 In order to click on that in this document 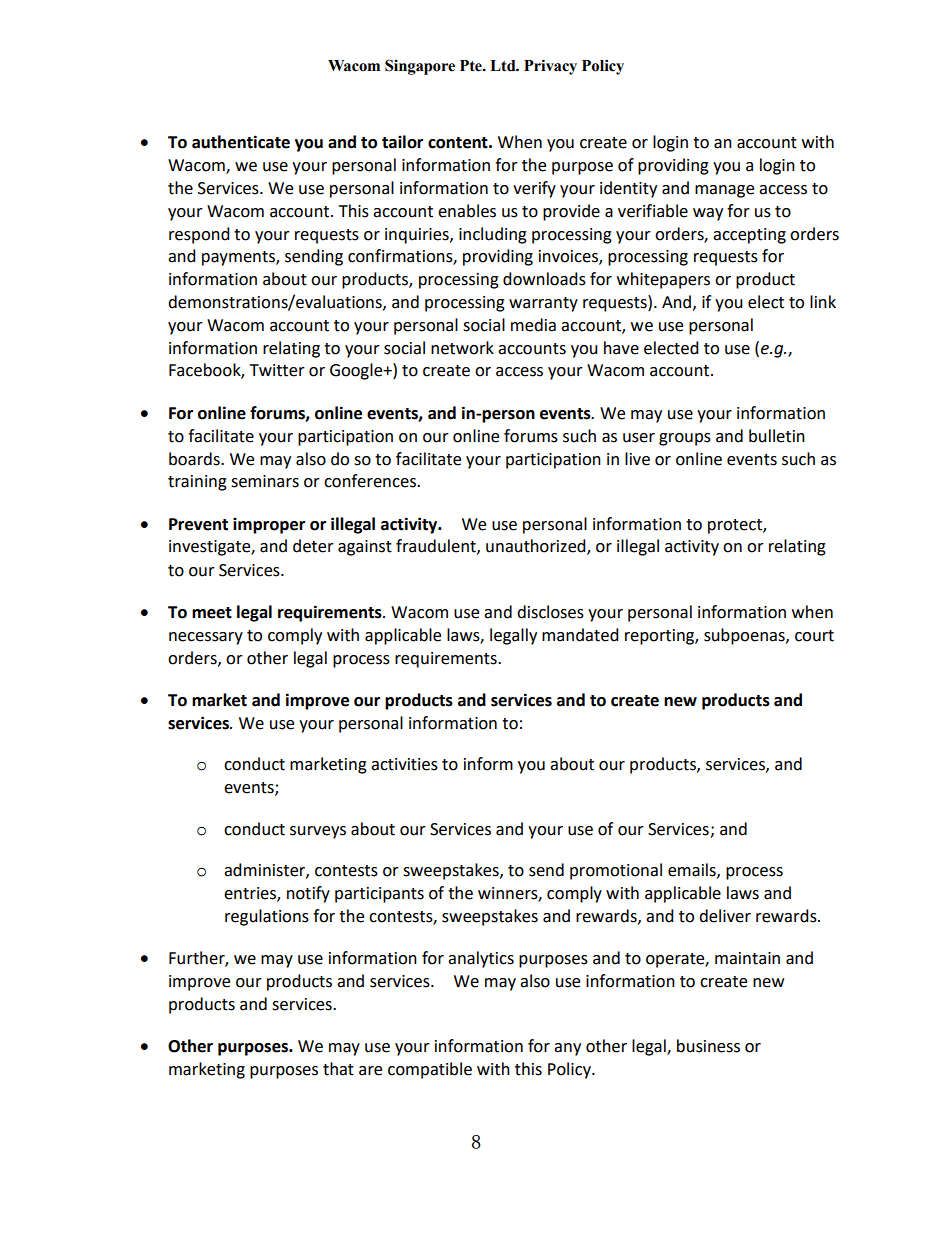, I will do `click(338, 1069)`.
